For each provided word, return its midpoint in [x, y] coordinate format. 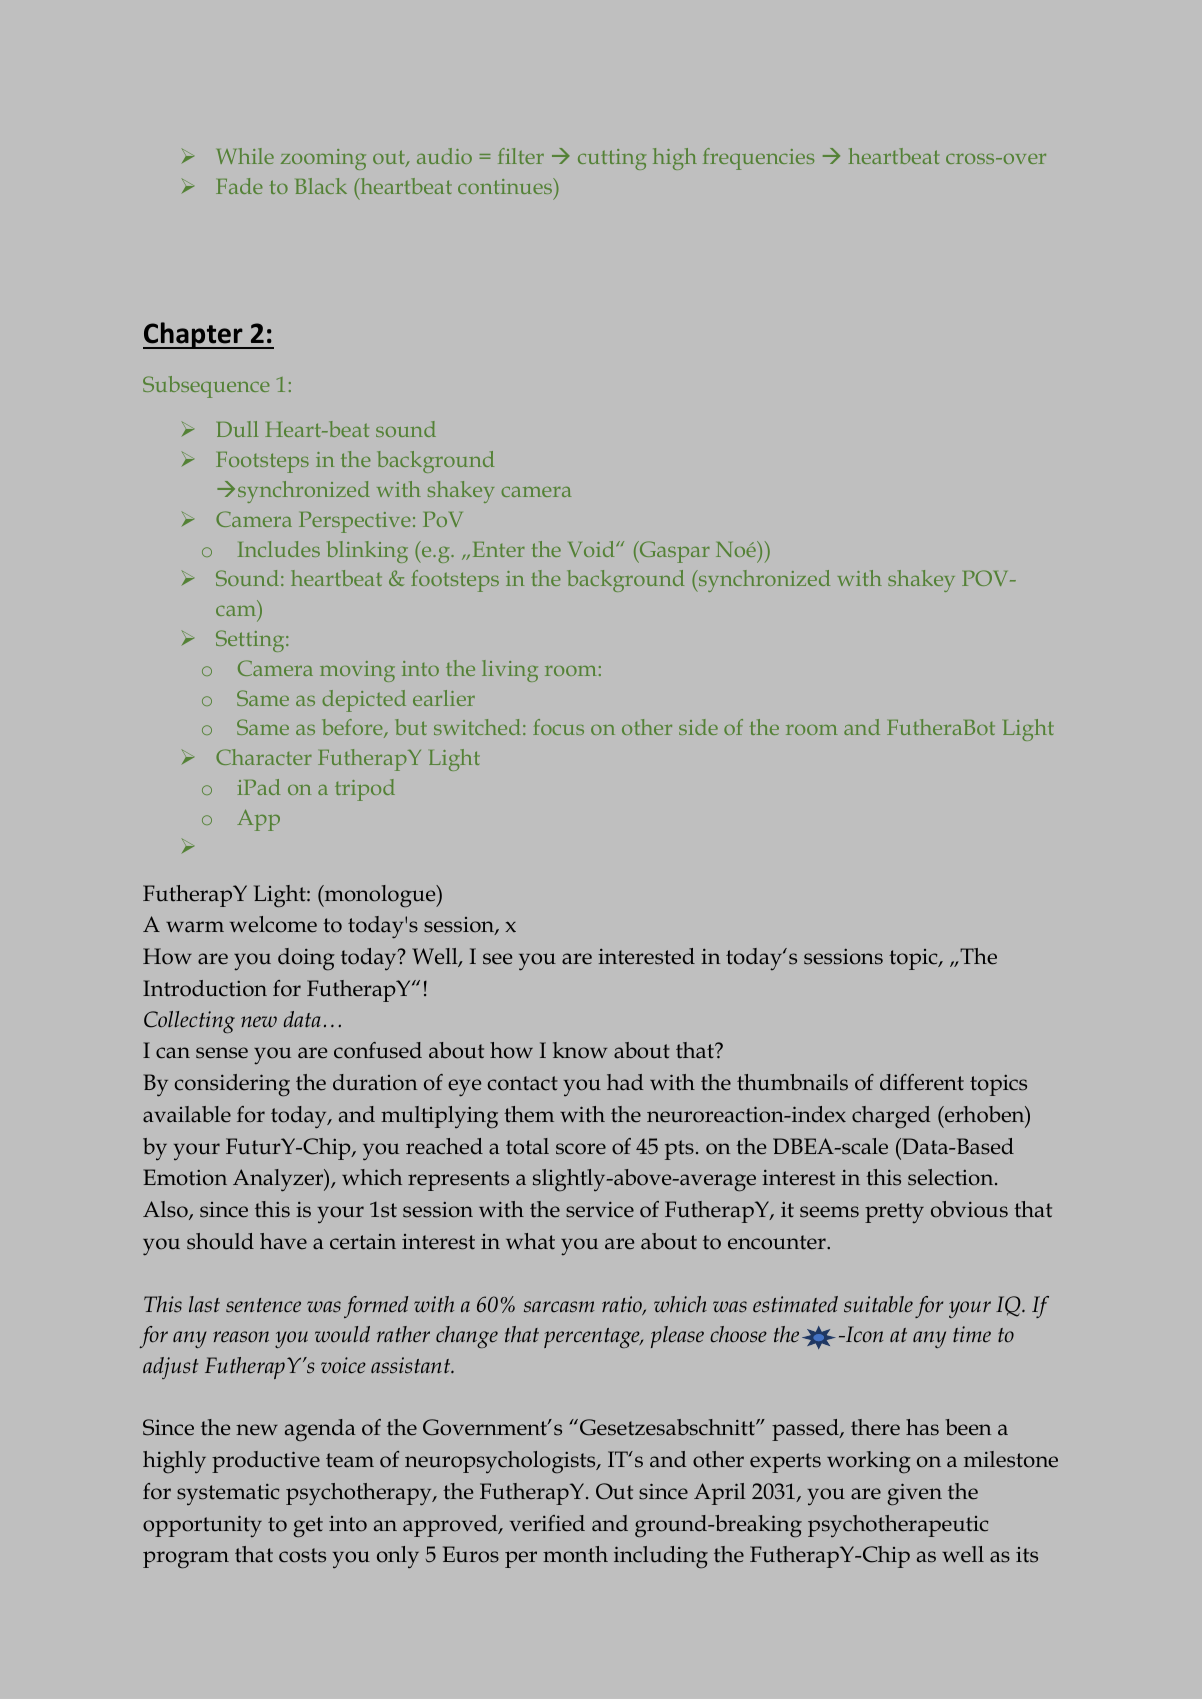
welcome [273, 924]
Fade [239, 186]
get [308, 1527]
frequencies [758, 159]
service [600, 1210]
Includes [279, 549]
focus [558, 727]
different [922, 1082]
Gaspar [673, 552]
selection [952, 1177]
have [283, 1241]
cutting [612, 159]
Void [592, 549]
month [575, 1554]
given [914, 1494]
